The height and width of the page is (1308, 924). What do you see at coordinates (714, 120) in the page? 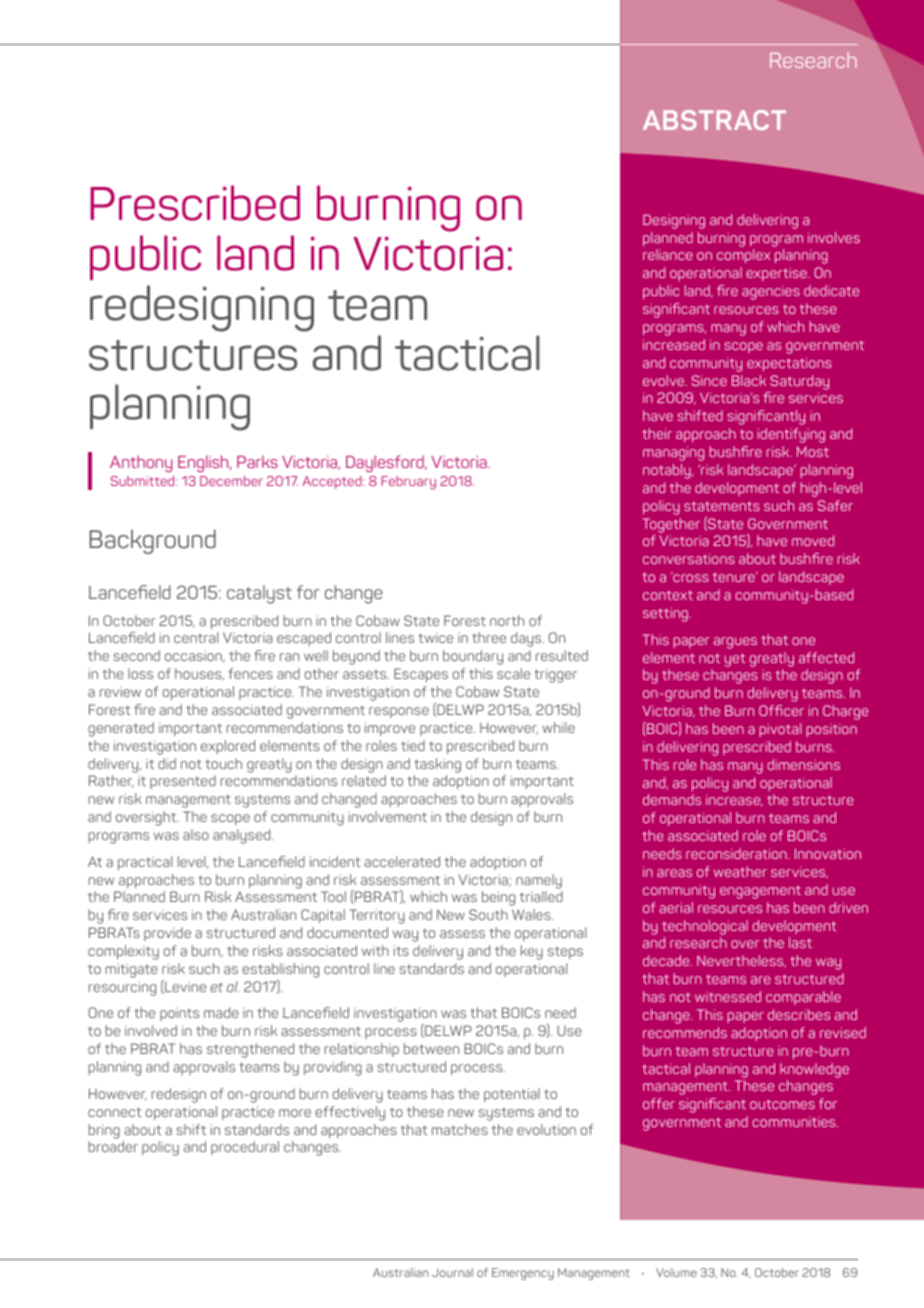
I see `ABSTRACT` at bounding box center [714, 120].
